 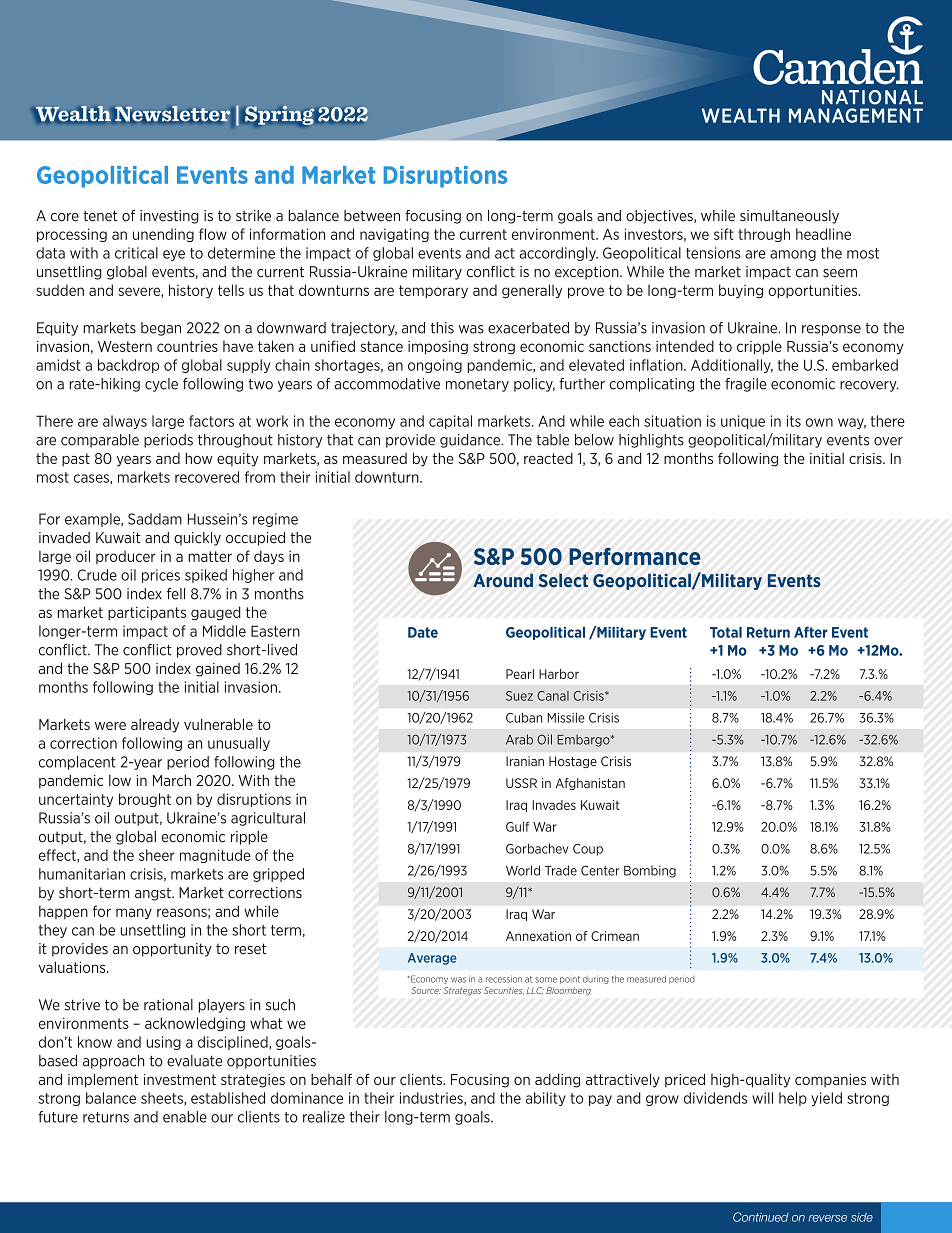 What do you see at coordinates (761, 1217) in the page?
I see `Continued` at bounding box center [761, 1217].
